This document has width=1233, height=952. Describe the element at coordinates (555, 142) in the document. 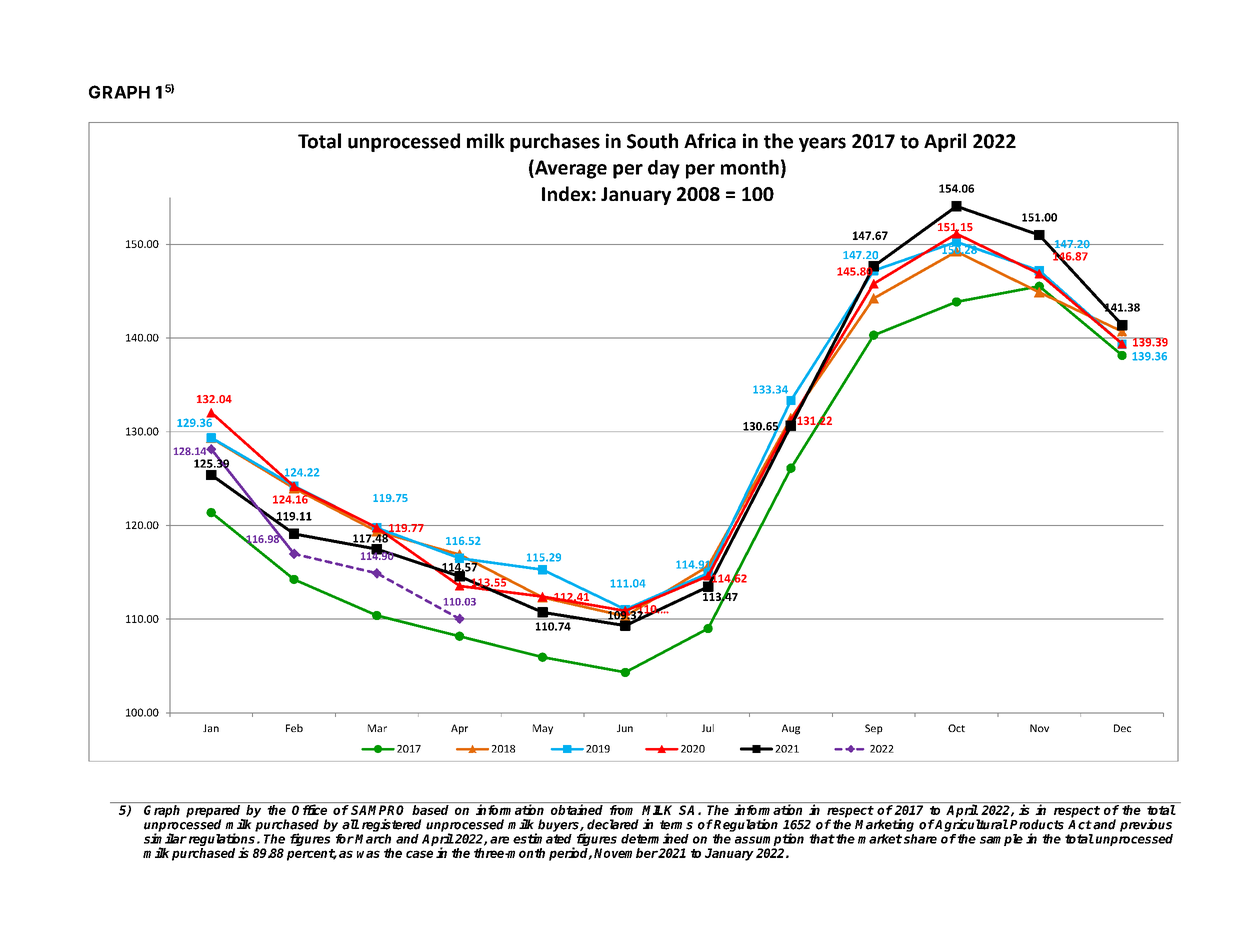

I see `purchases` at that location.
